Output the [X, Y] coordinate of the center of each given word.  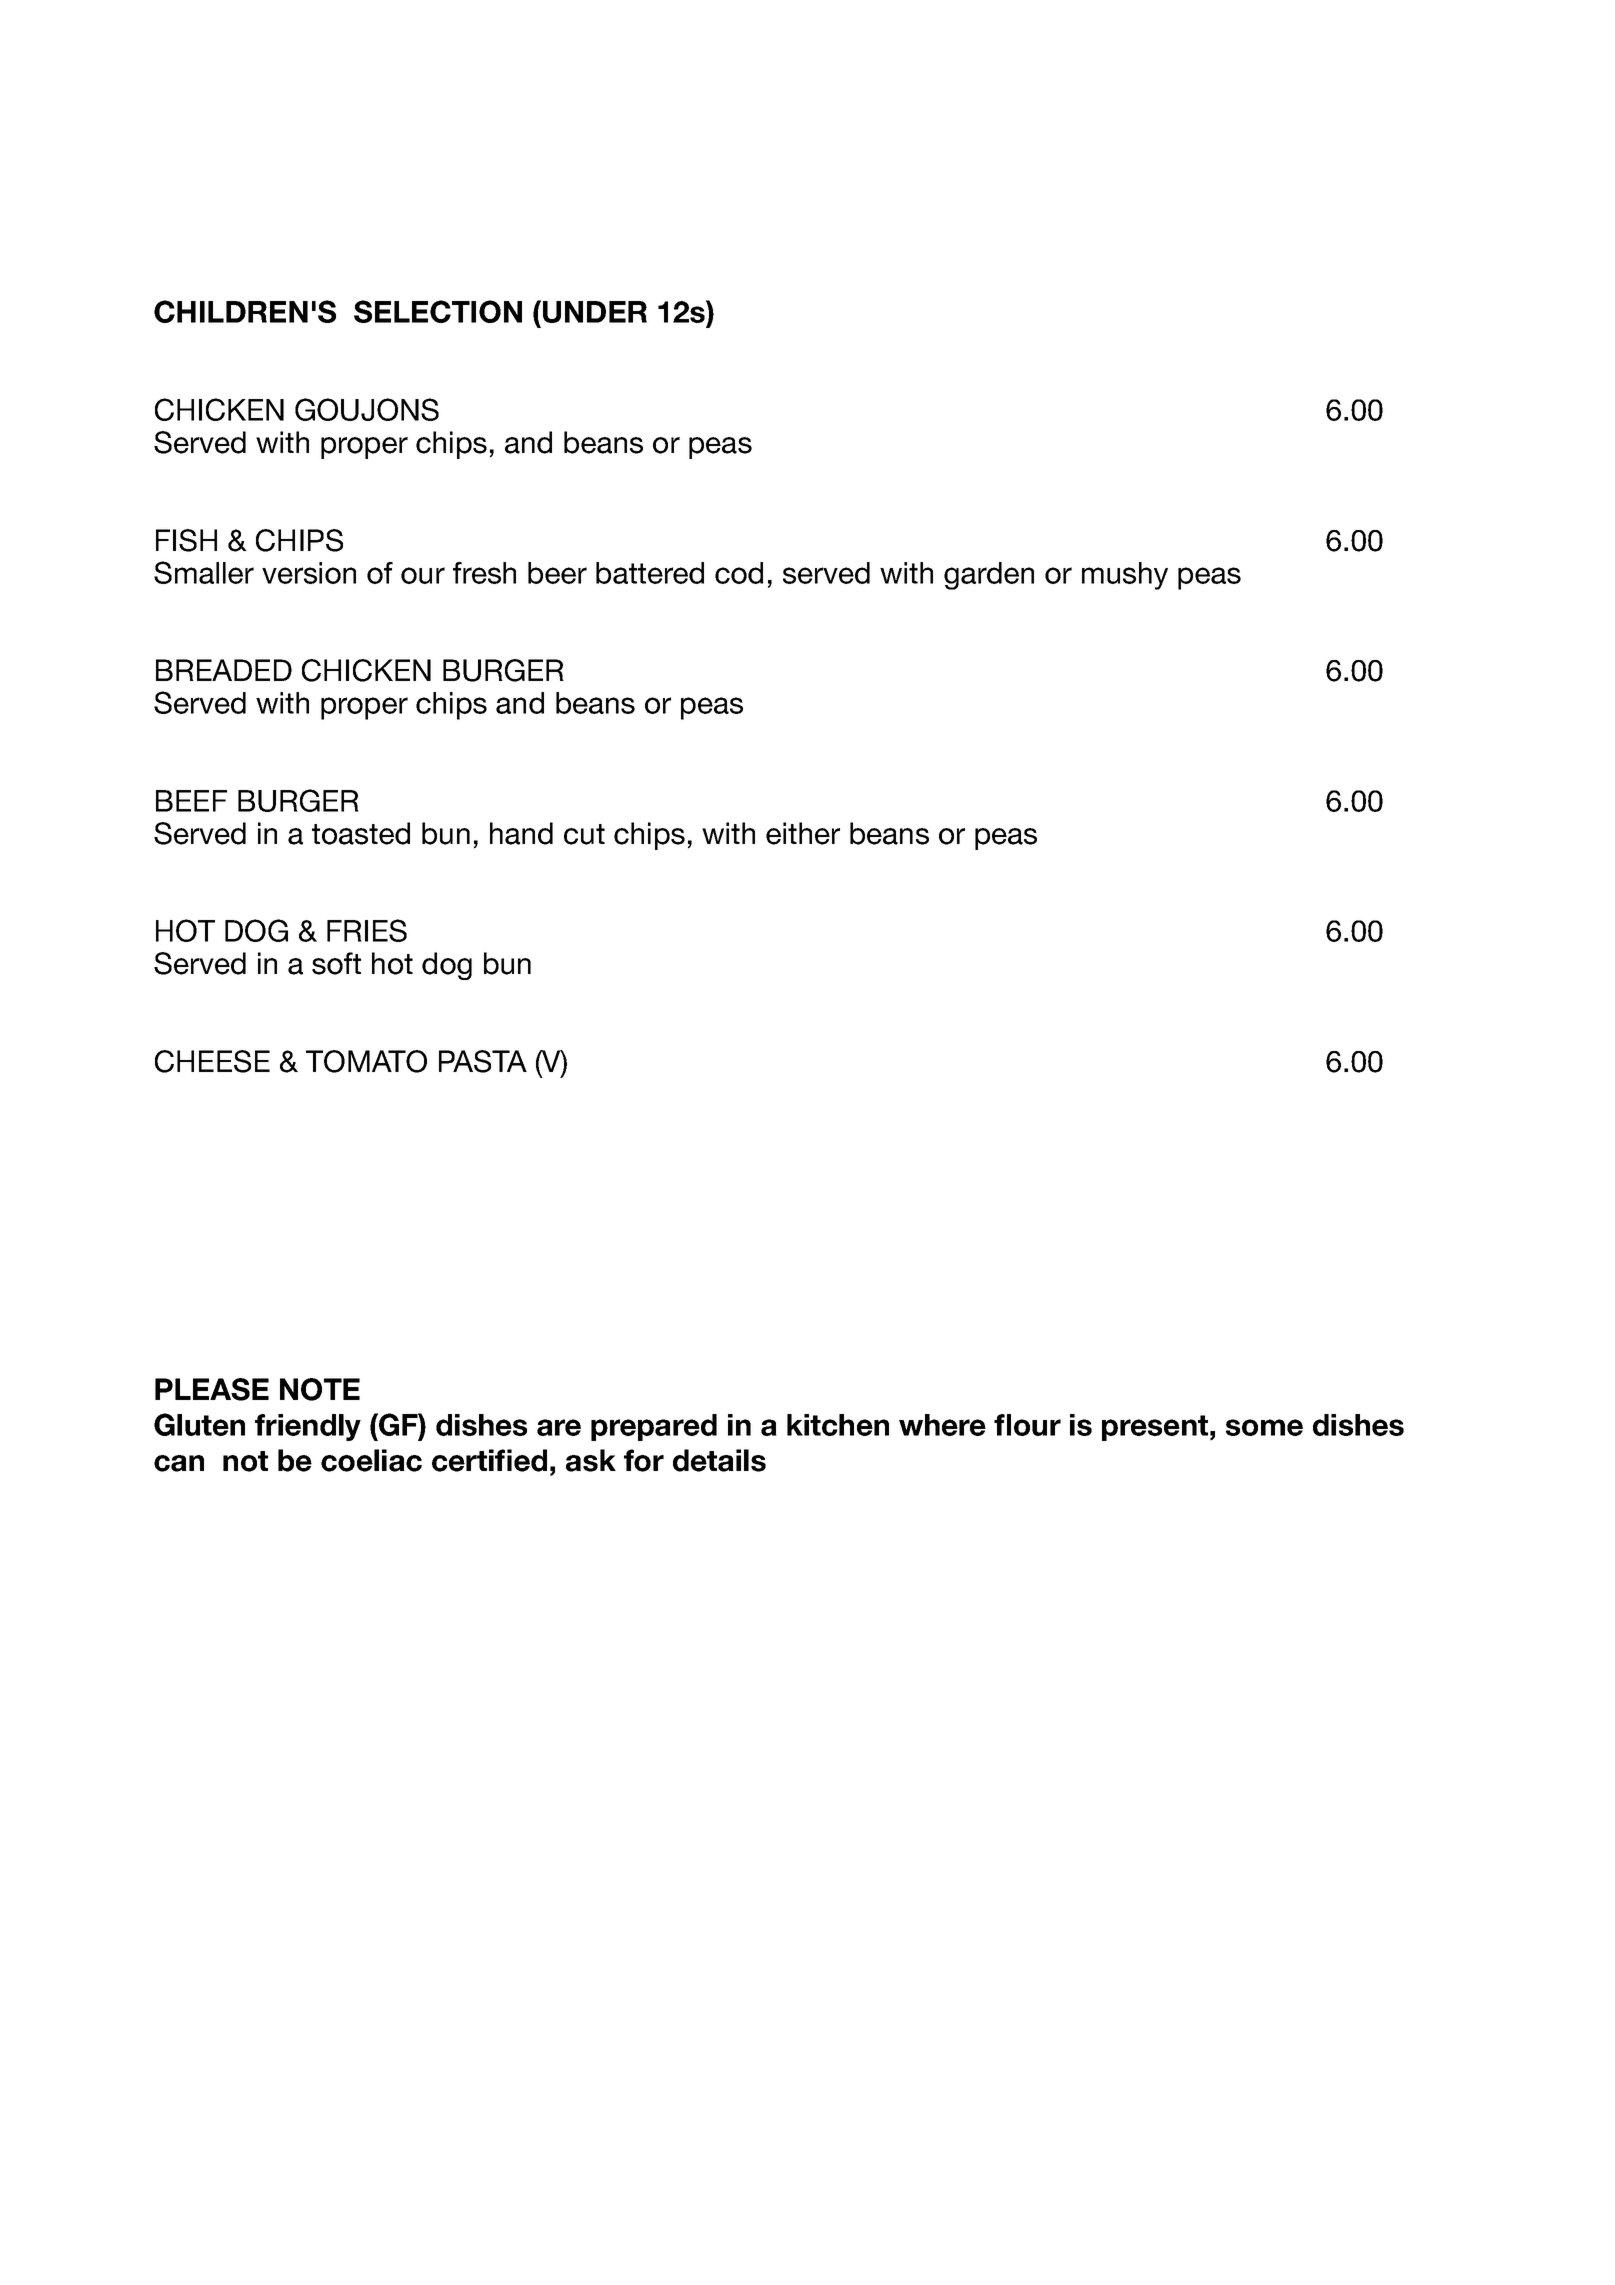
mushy [1125, 576]
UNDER [595, 312]
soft [336, 963]
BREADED [224, 670]
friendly [308, 1427]
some [1264, 1427]
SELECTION [438, 311]
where [942, 1425]
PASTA [483, 1061]
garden [989, 576]
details [719, 1460]
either [803, 833]
